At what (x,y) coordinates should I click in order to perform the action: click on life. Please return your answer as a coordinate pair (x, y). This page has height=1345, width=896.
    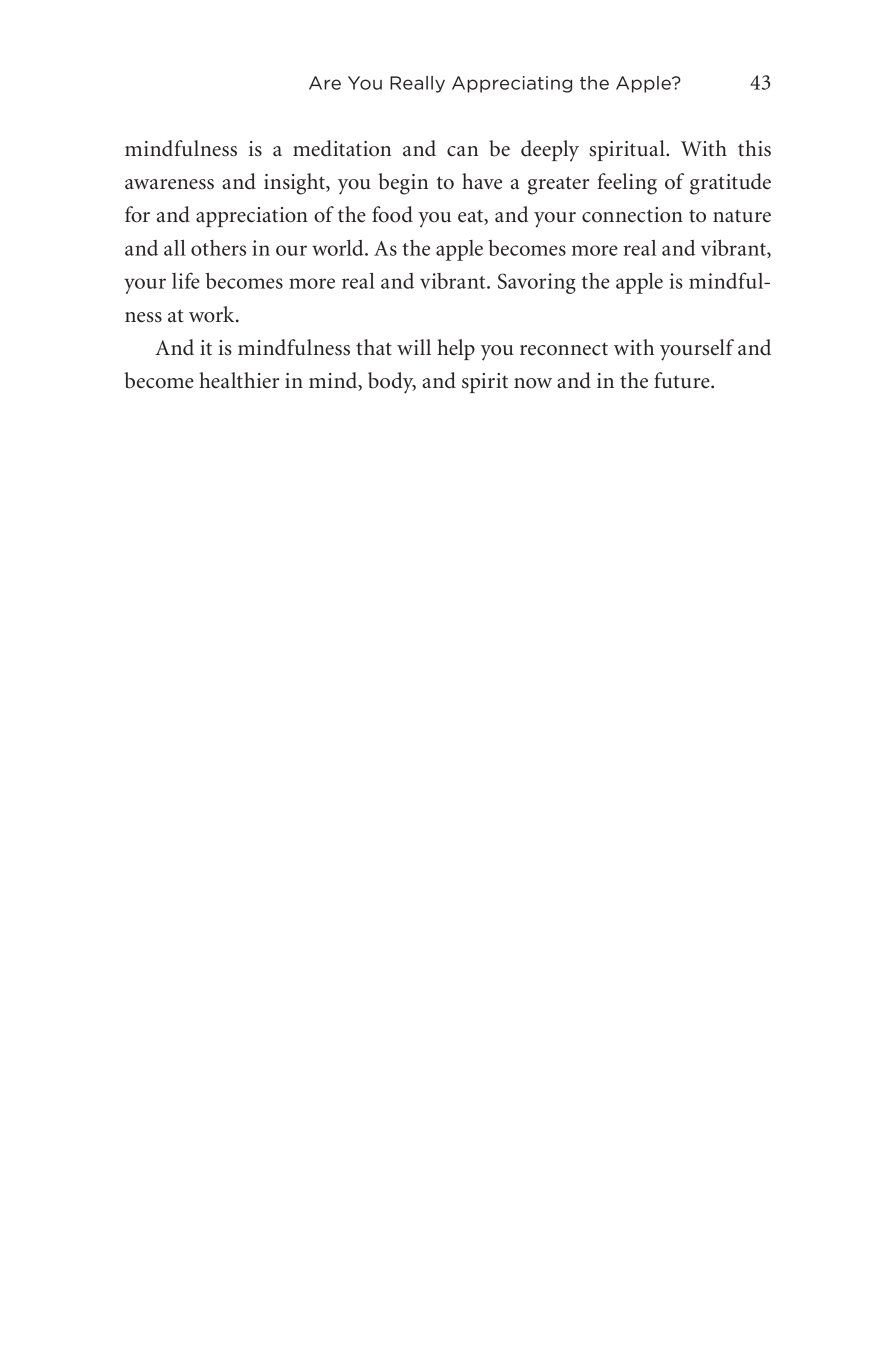
    Looking at the image, I should click on (186, 280).
